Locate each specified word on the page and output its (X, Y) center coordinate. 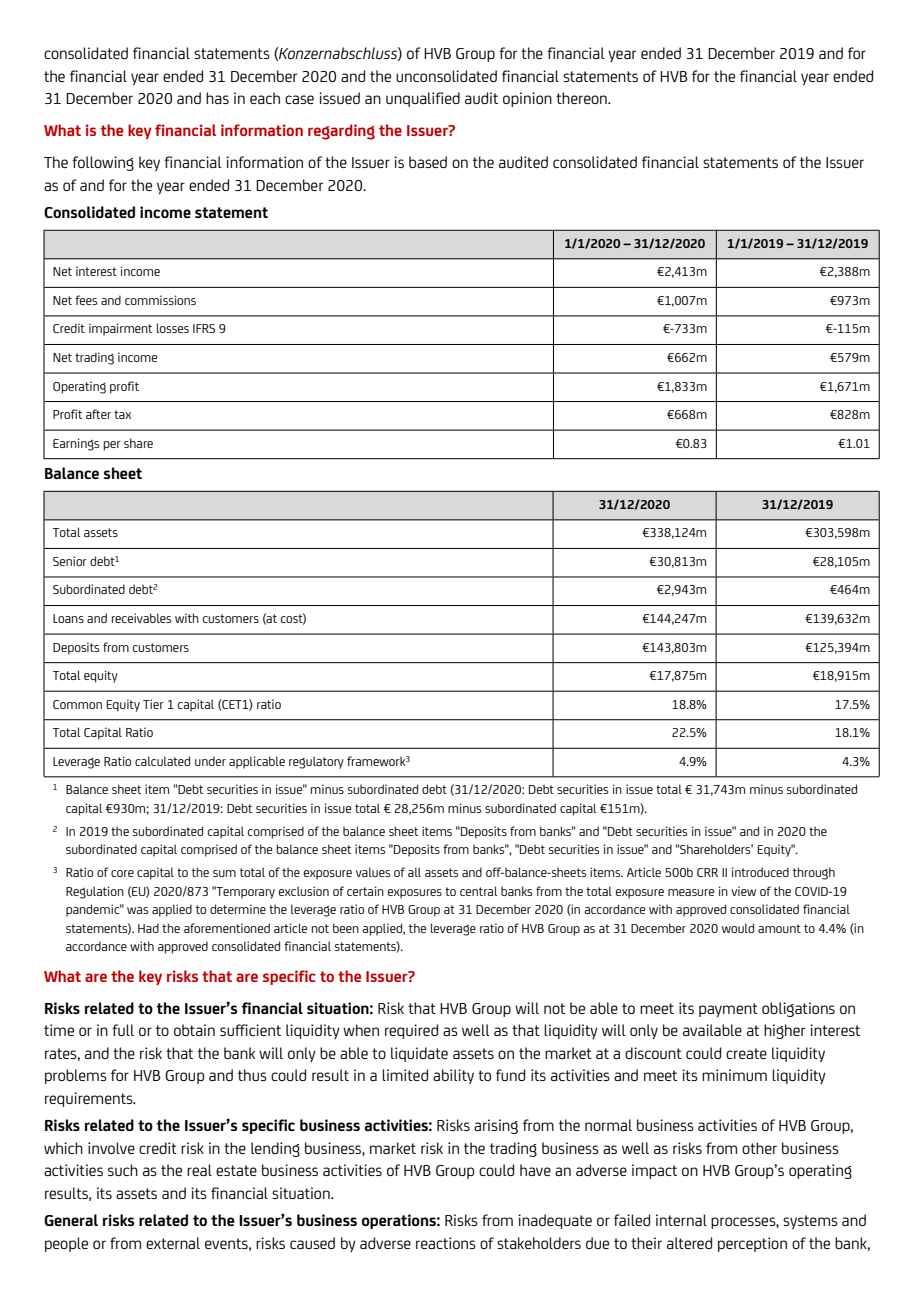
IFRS (204, 328)
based (428, 162)
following (103, 163)
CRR (707, 872)
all (414, 872)
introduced (760, 872)
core (122, 873)
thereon (582, 98)
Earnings (76, 444)
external (173, 1243)
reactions (446, 1243)
